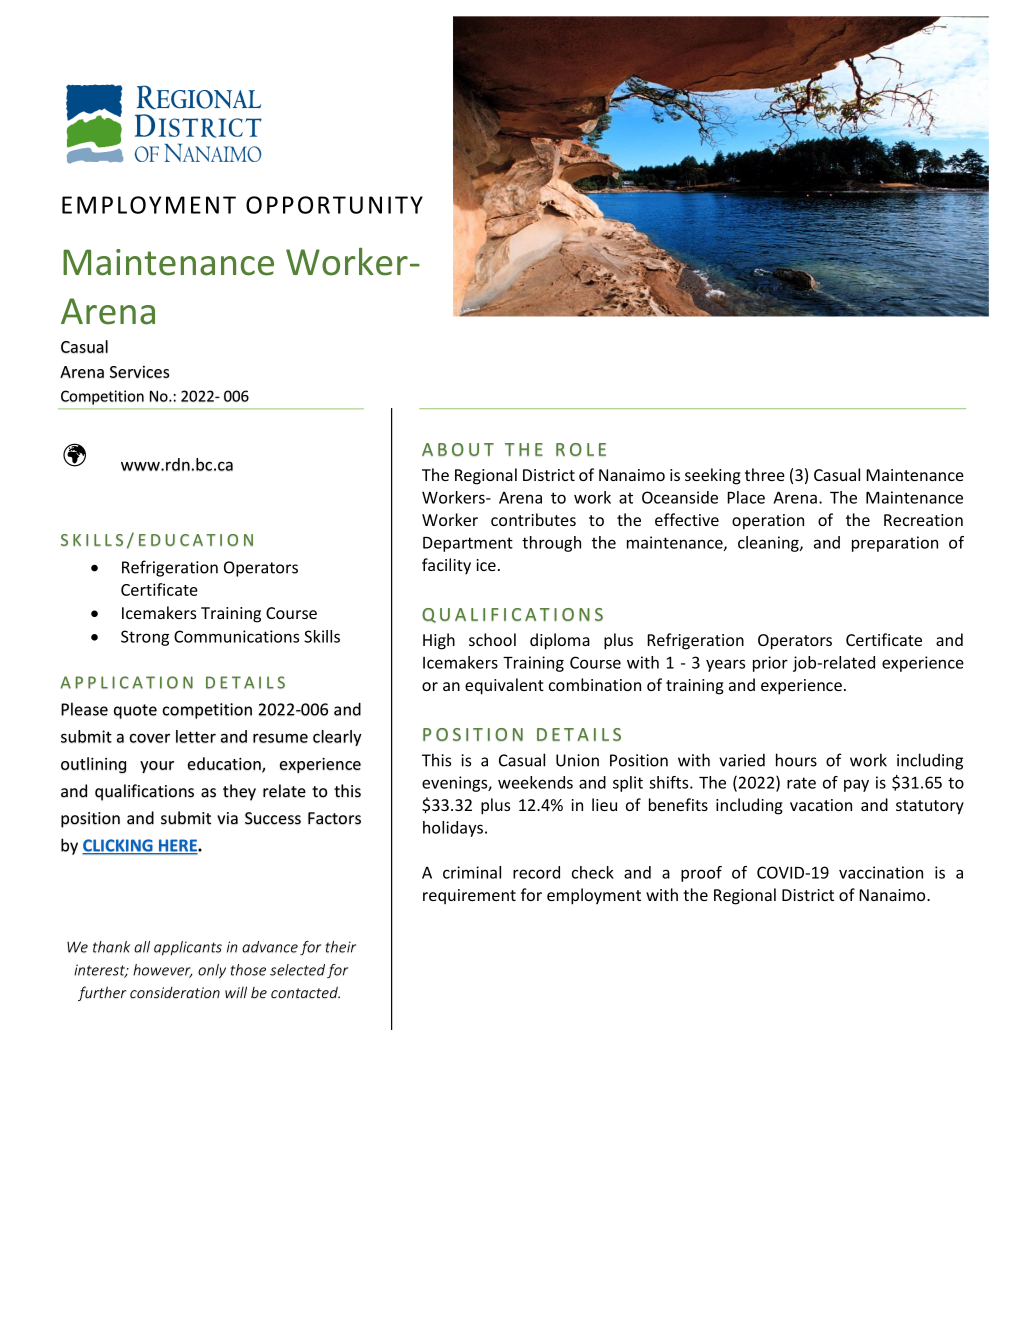 The width and height of the image is (1024, 1326). What do you see at coordinates (468, 544) in the image?
I see `Department` at bounding box center [468, 544].
